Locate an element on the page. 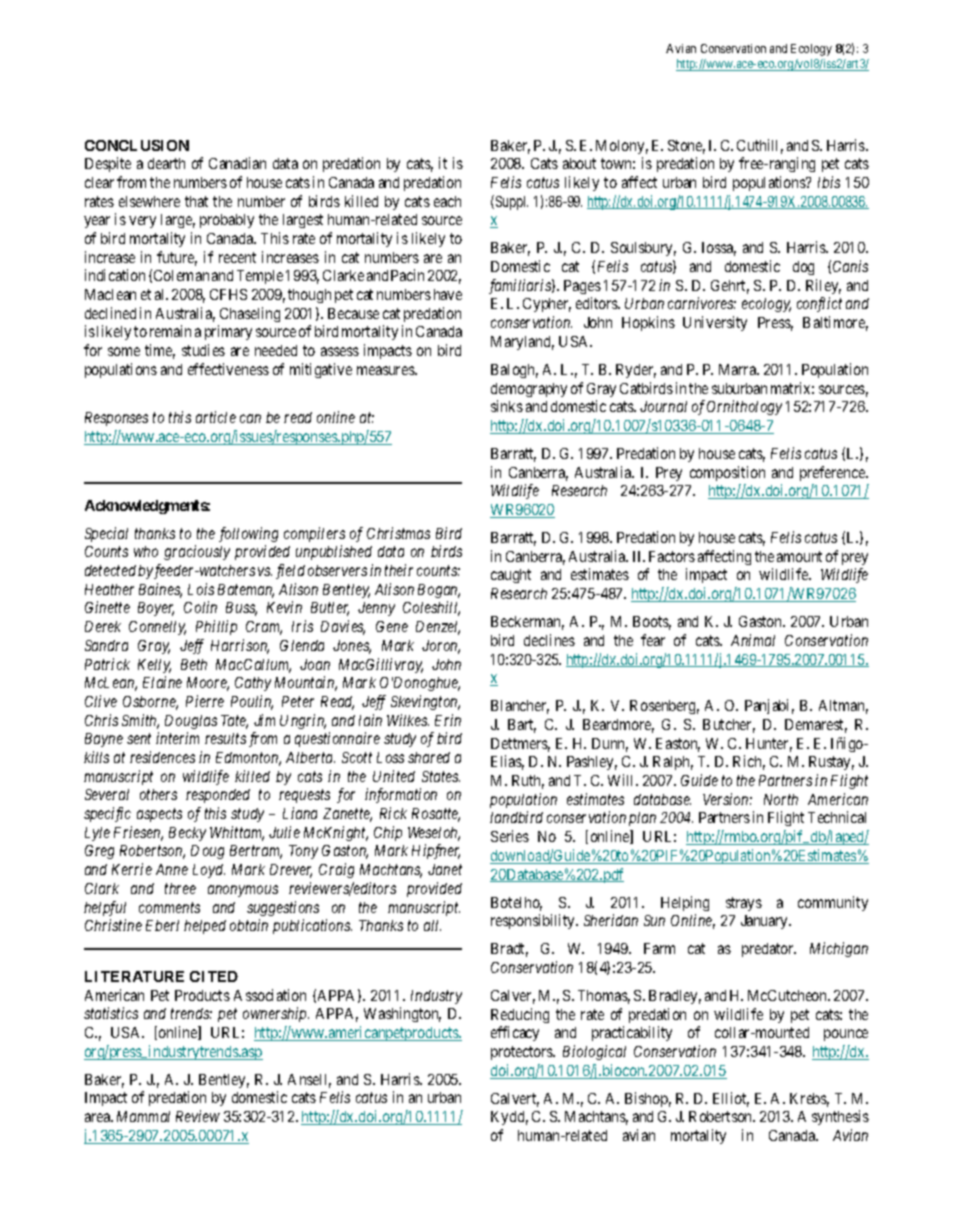  dearth is located at coordinates (166, 163).
